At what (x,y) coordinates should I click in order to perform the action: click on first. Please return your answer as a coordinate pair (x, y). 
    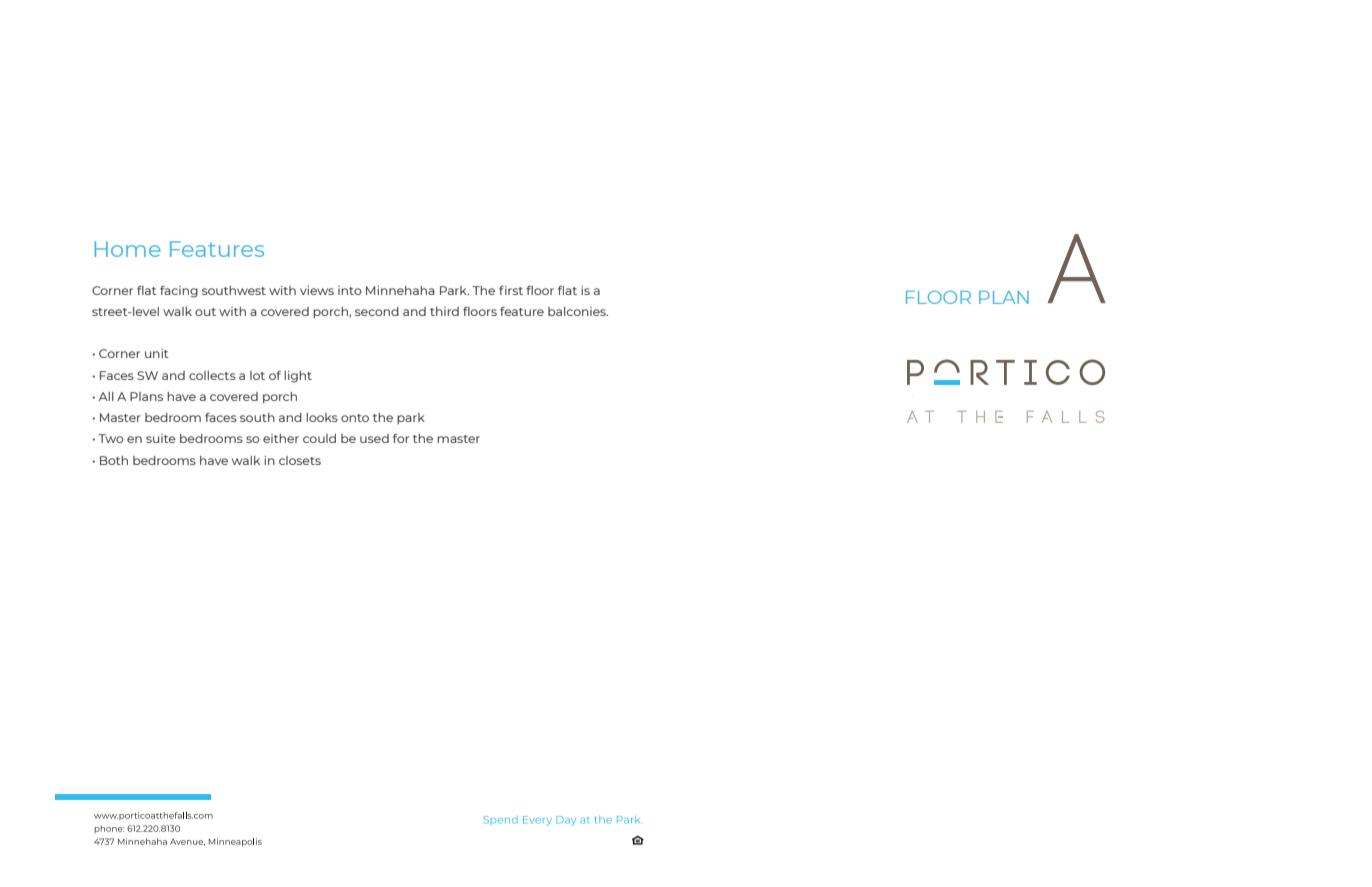
    Looking at the image, I should click on (511, 290).
